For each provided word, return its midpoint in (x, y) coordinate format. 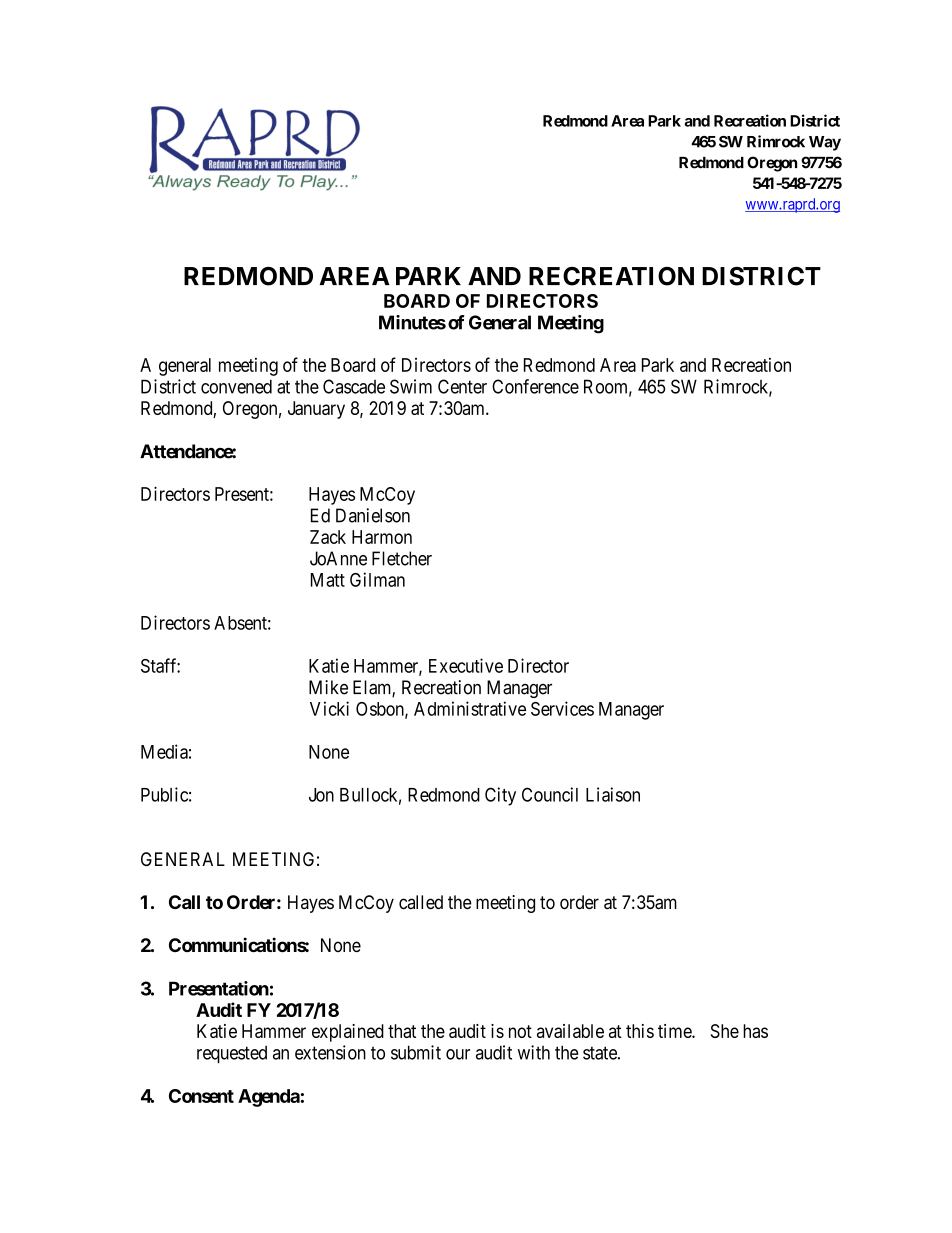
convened (236, 386)
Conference (535, 386)
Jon (321, 795)
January (316, 410)
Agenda (269, 1098)
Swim (411, 386)
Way (825, 143)
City (500, 796)
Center (462, 386)
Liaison (613, 794)
